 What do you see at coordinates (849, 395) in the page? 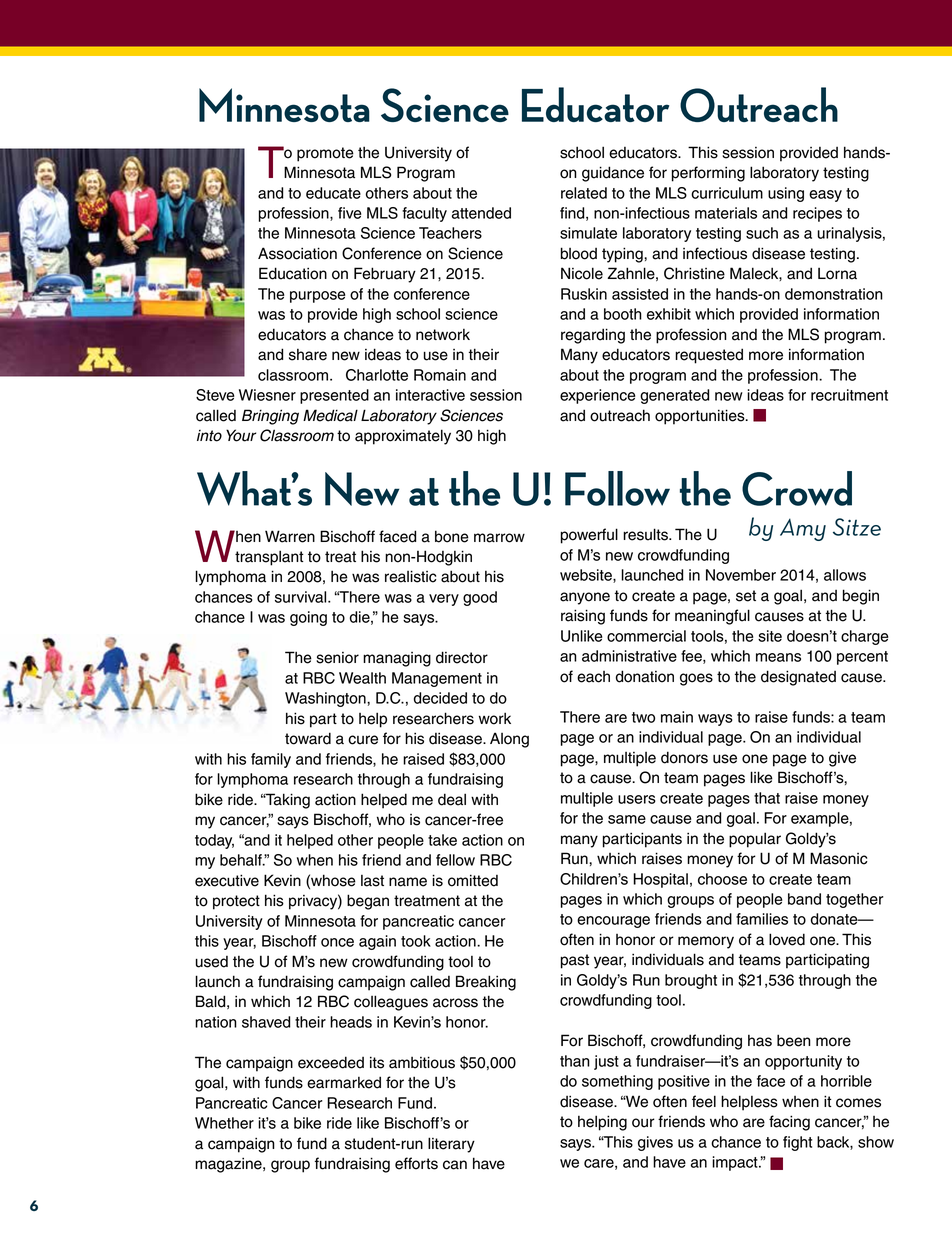
I see `recruitment` at bounding box center [849, 395].
